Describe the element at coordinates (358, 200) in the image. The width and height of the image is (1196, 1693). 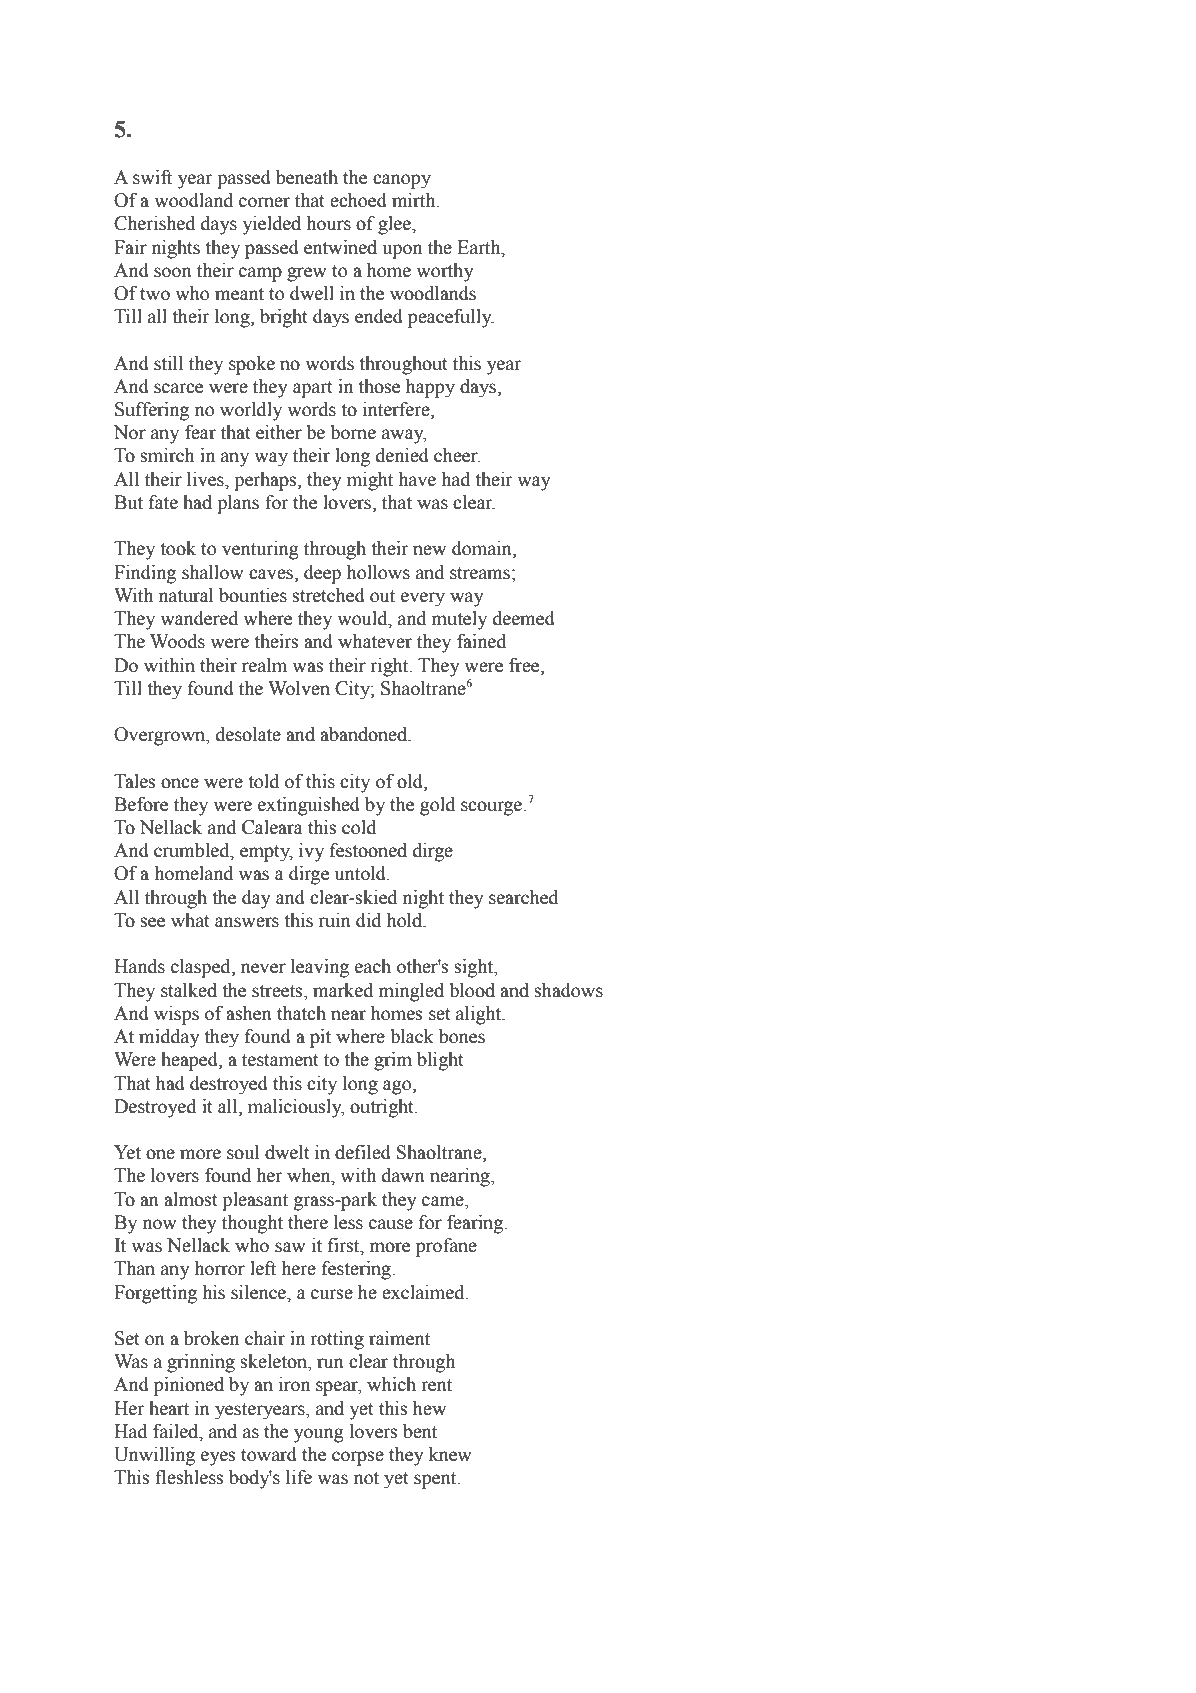
I see `echoed` at that location.
